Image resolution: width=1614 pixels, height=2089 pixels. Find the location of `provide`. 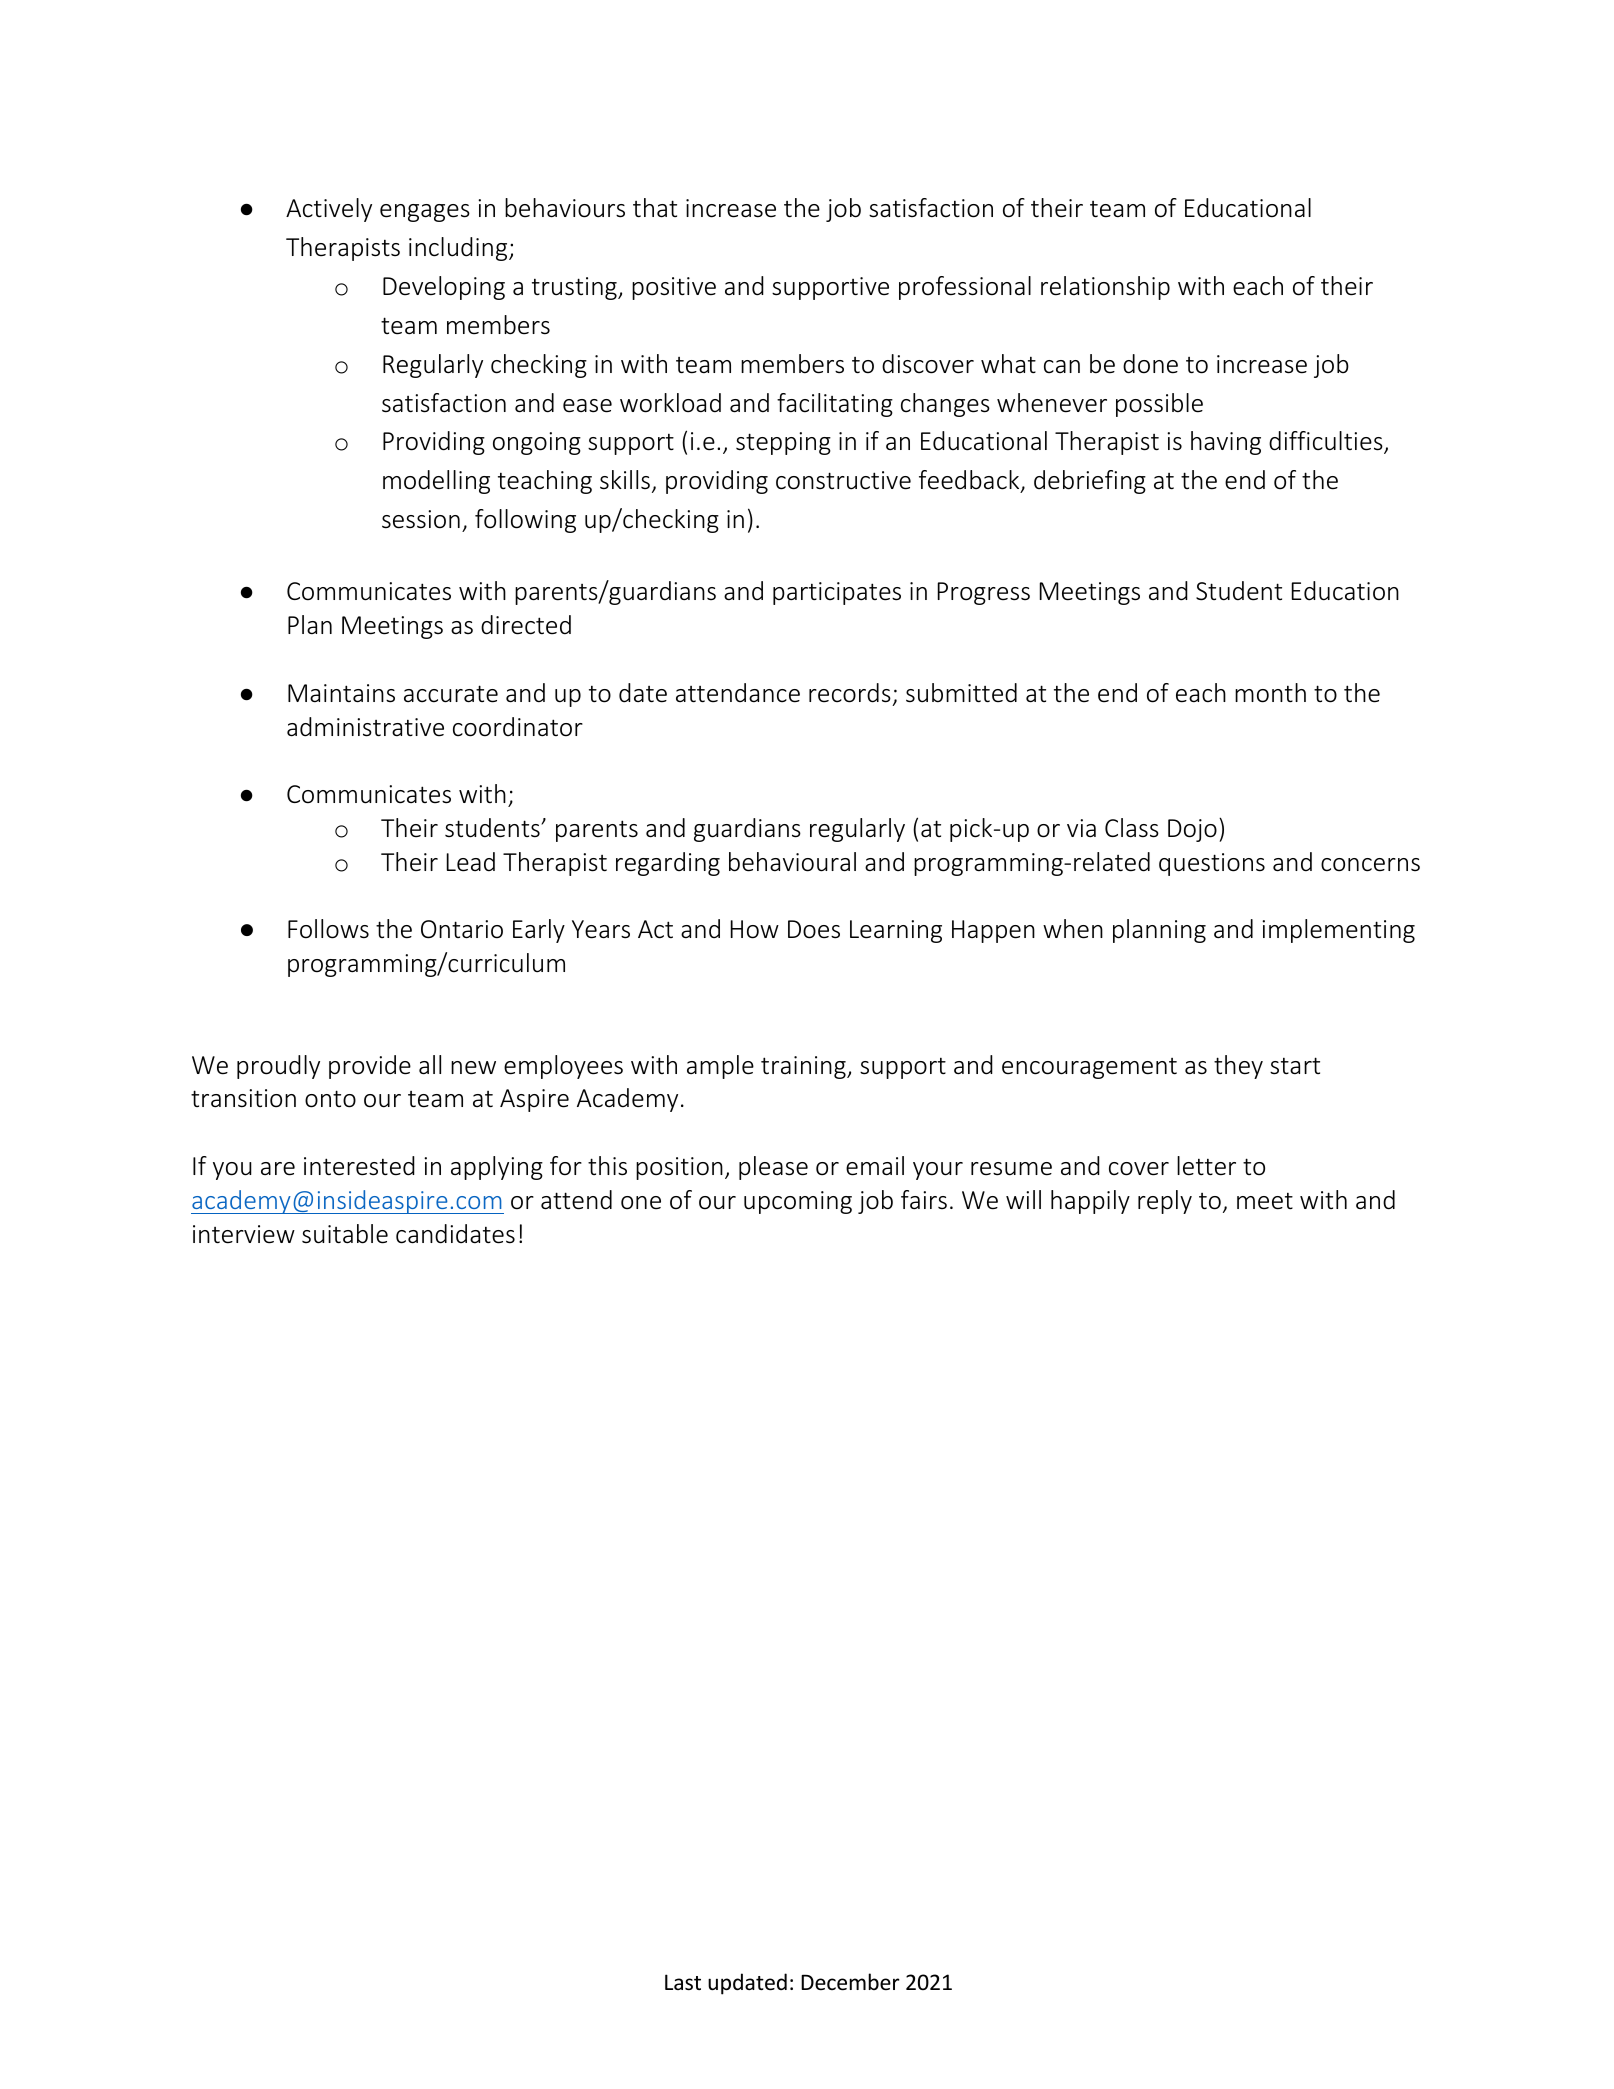

provide is located at coordinates (370, 1067).
